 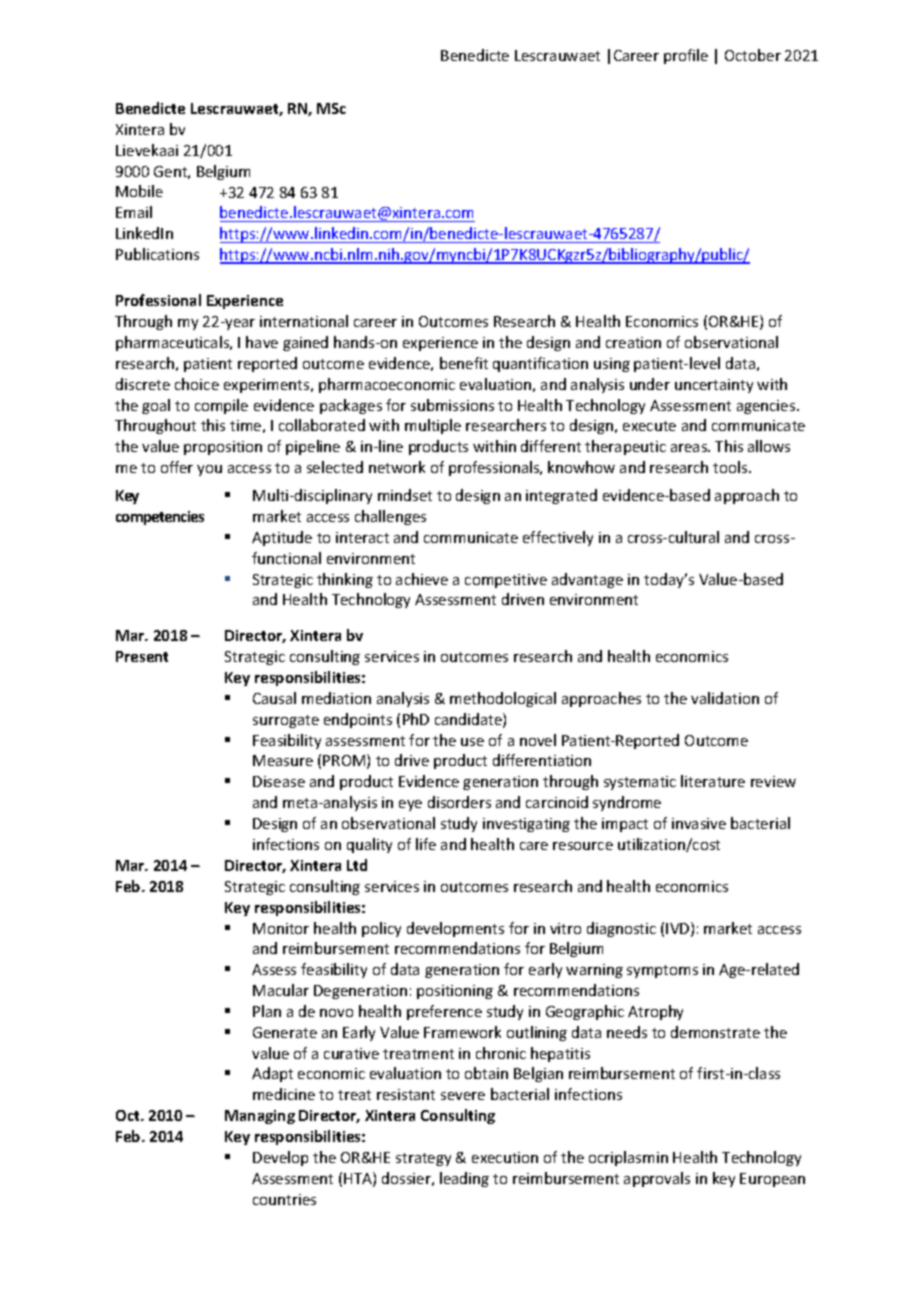 I want to click on October, so click(x=753, y=55).
